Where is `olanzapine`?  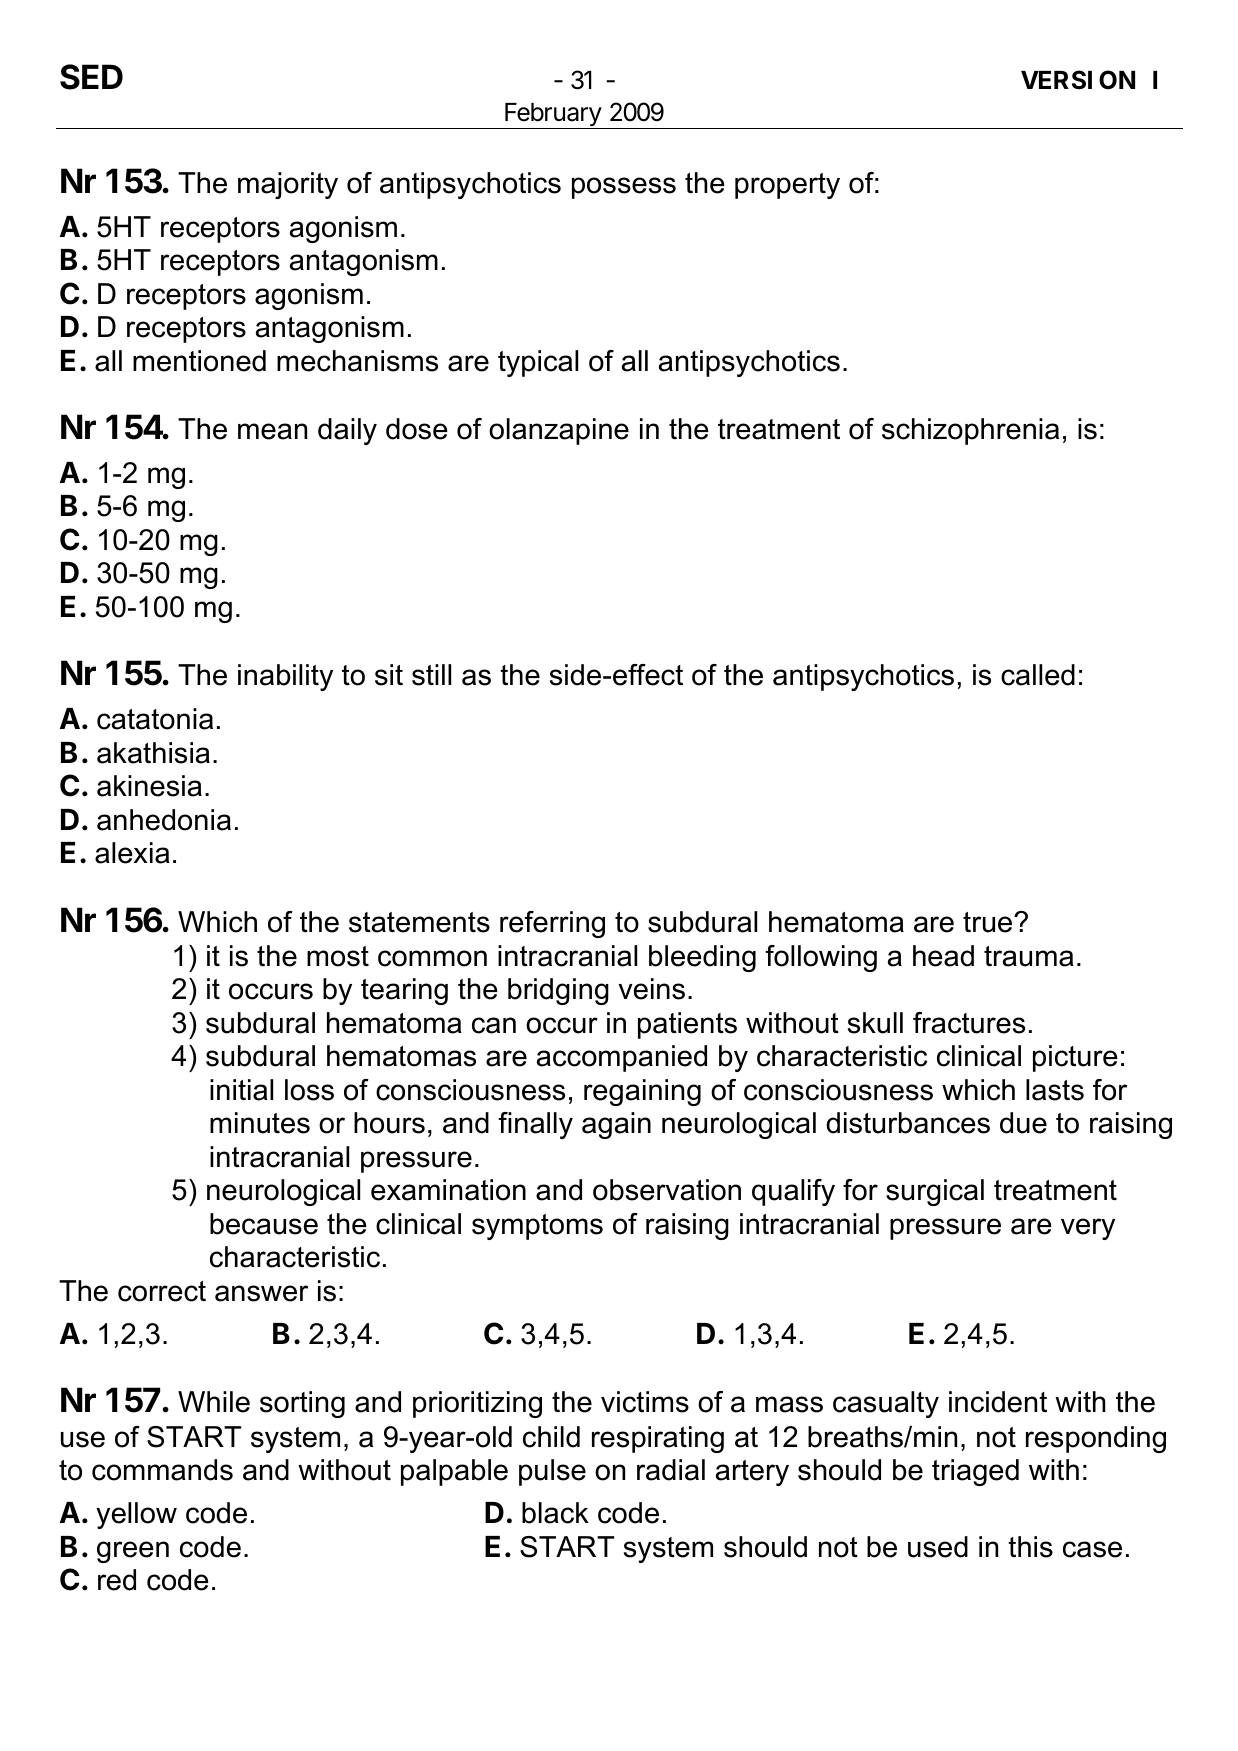
olanzapine is located at coordinates (559, 431).
